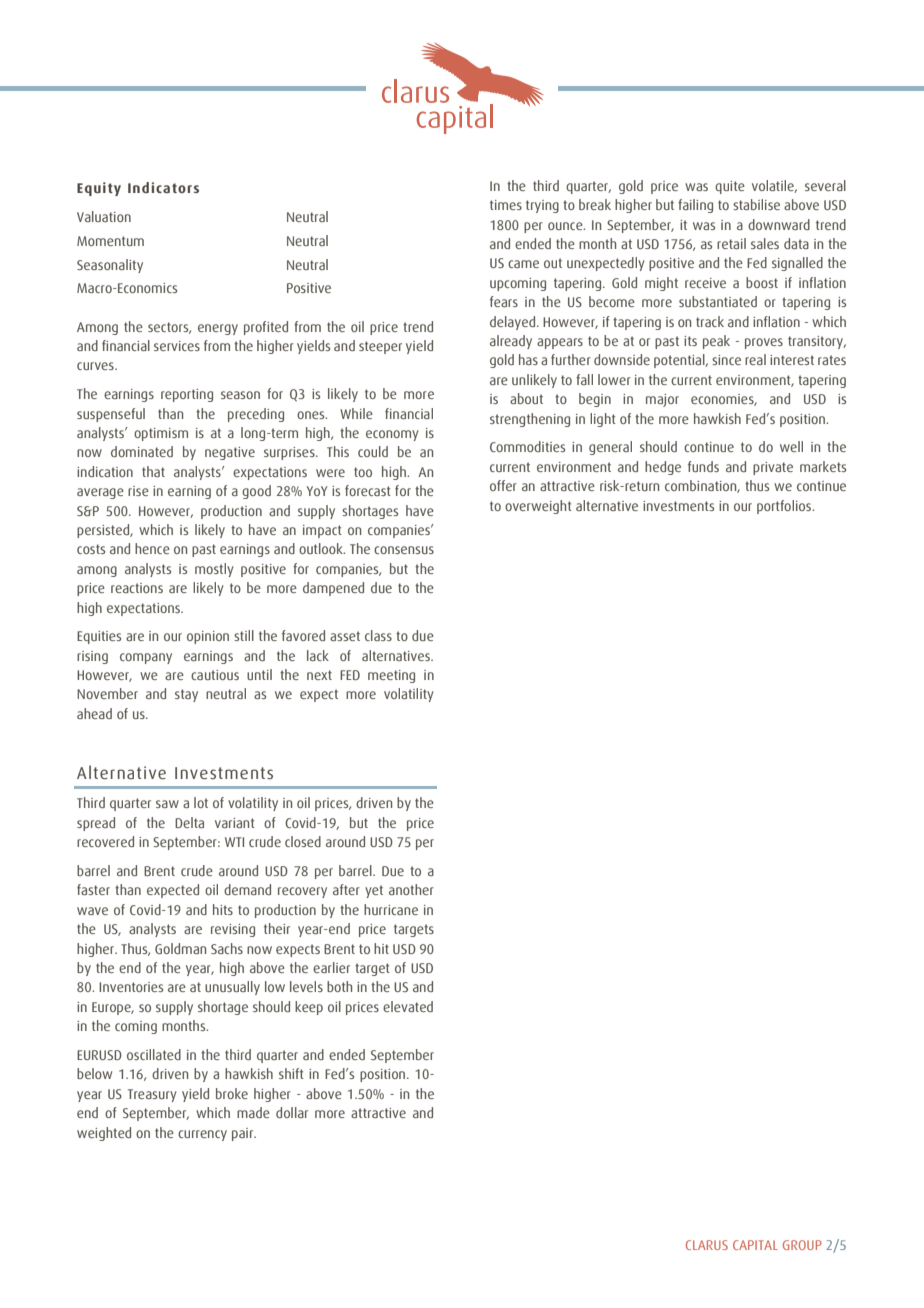 This image has height=1308, width=924. What do you see at coordinates (391, 676) in the image?
I see `meeting` at bounding box center [391, 676].
